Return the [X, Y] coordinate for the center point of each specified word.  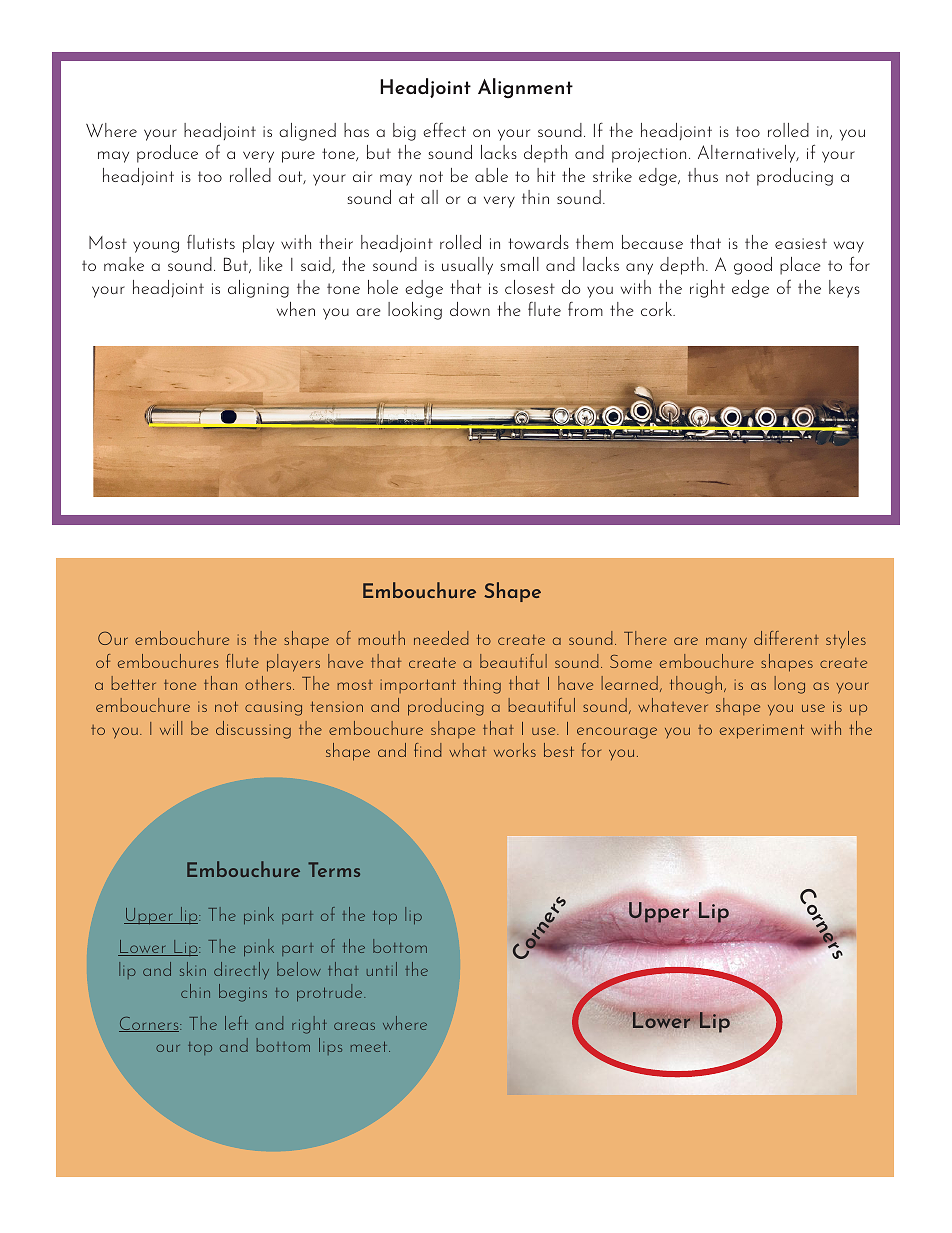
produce [167, 154]
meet [370, 1046]
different [786, 638]
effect [444, 129]
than [220, 683]
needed [441, 638]
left [236, 1023]
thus [703, 175]
